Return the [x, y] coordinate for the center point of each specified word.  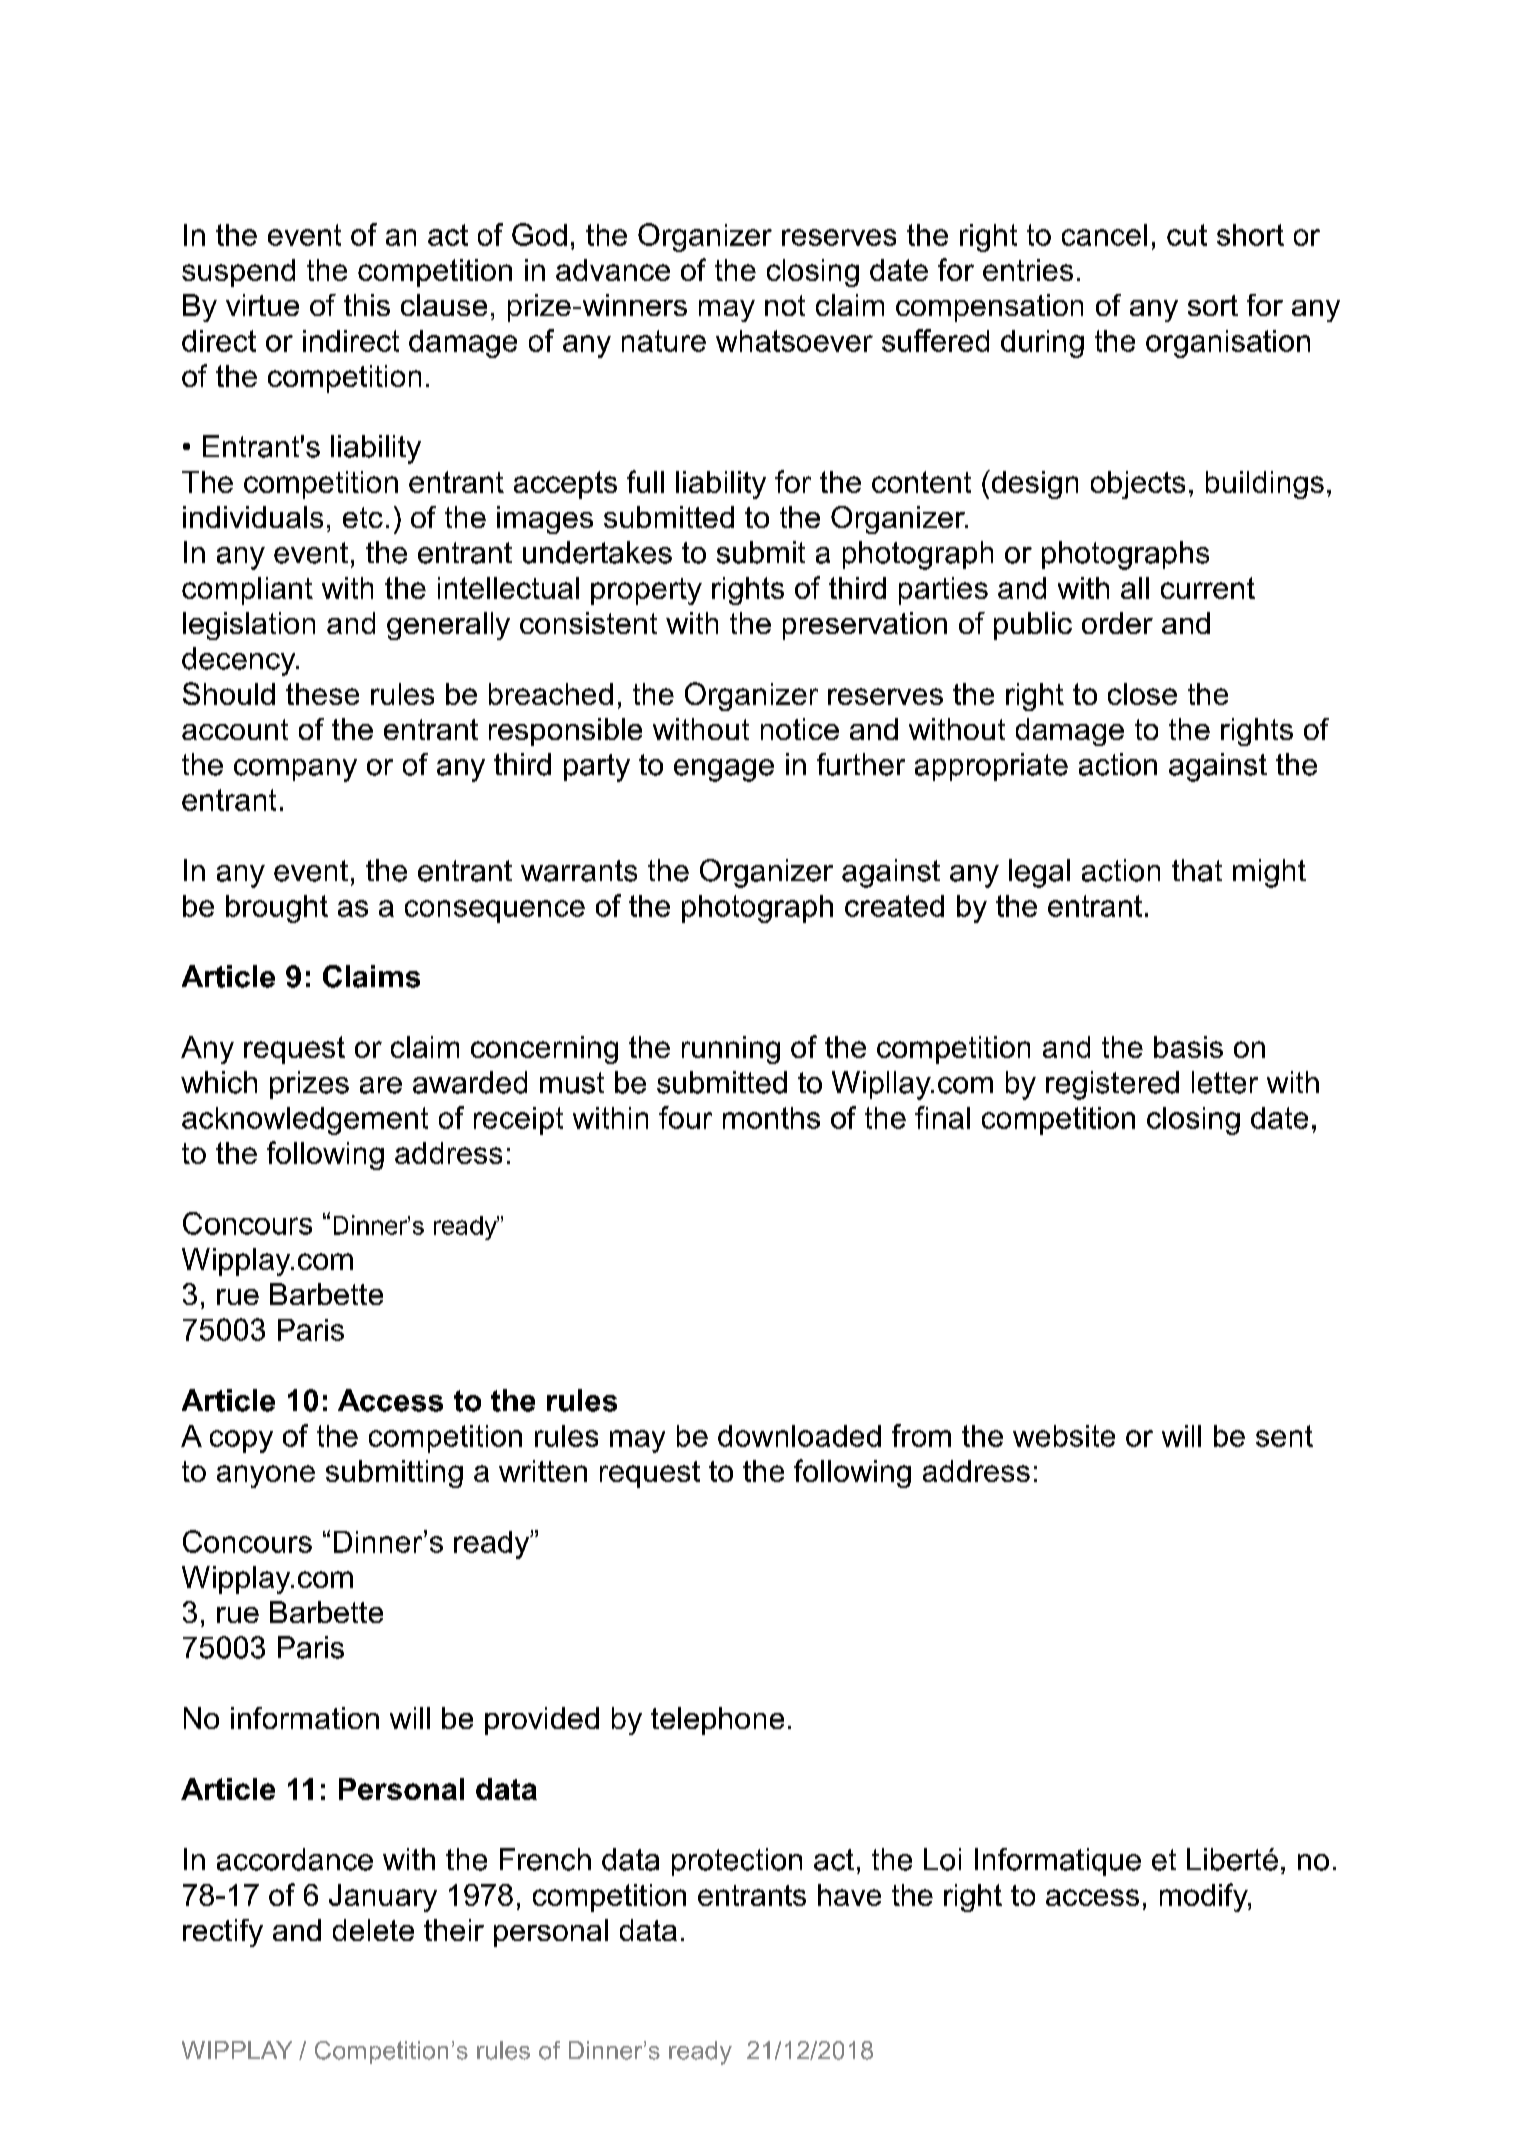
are [381, 1085]
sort [1213, 305]
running [731, 1050]
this [367, 305]
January [383, 1898]
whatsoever [794, 341]
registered [1112, 1085]
